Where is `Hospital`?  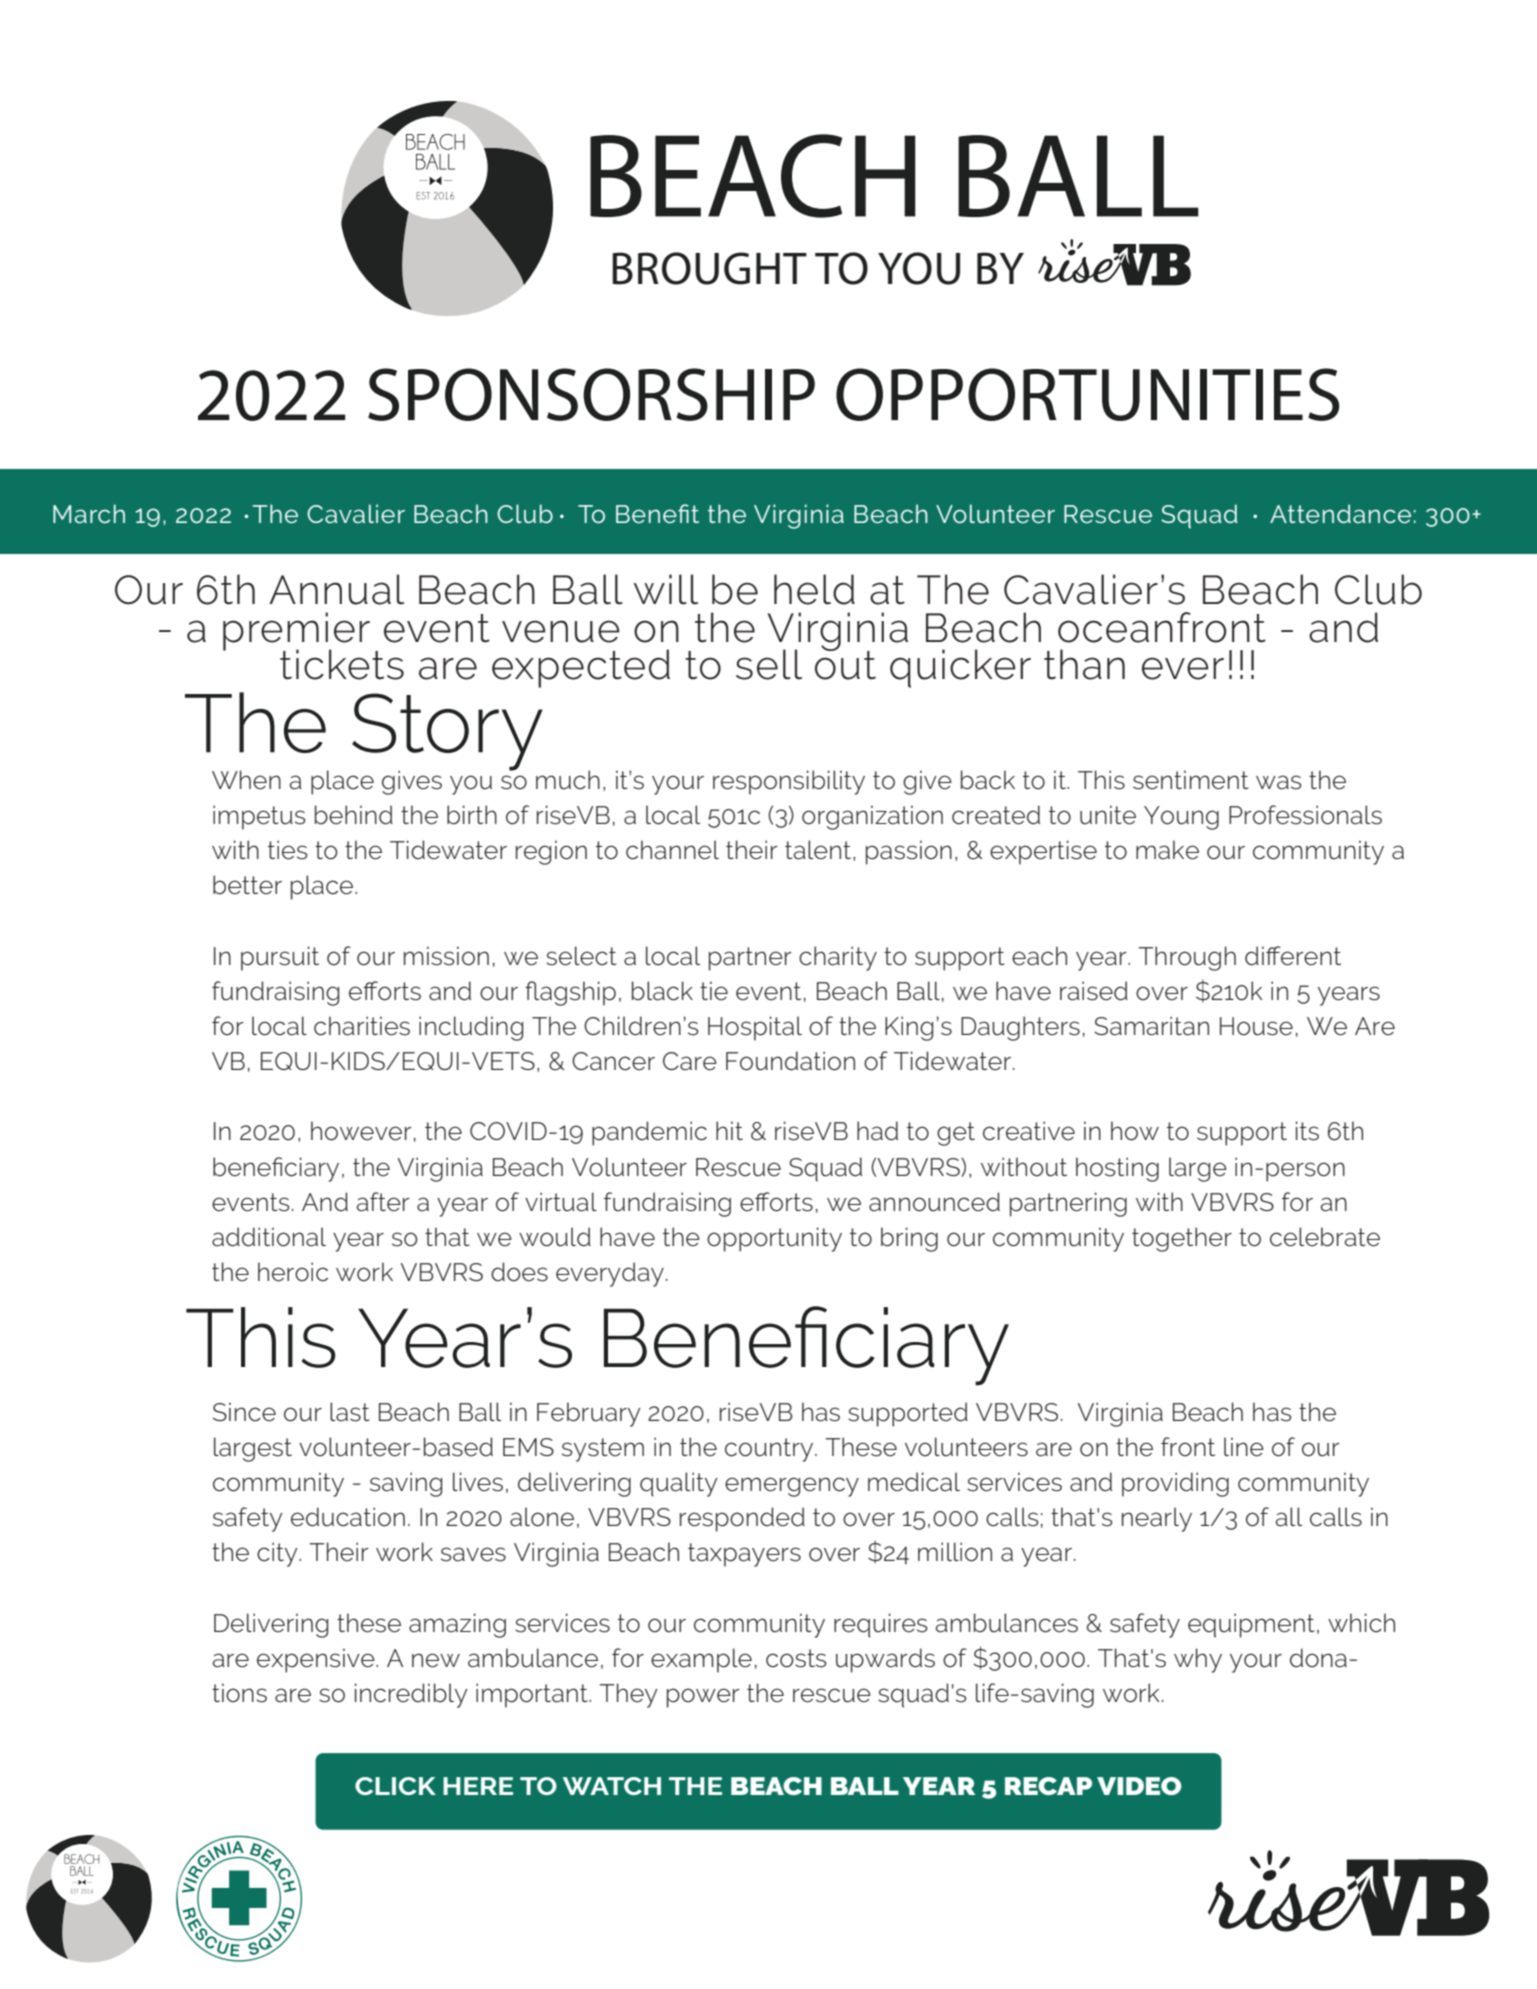
Hospital is located at coordinates (755, 1028).
